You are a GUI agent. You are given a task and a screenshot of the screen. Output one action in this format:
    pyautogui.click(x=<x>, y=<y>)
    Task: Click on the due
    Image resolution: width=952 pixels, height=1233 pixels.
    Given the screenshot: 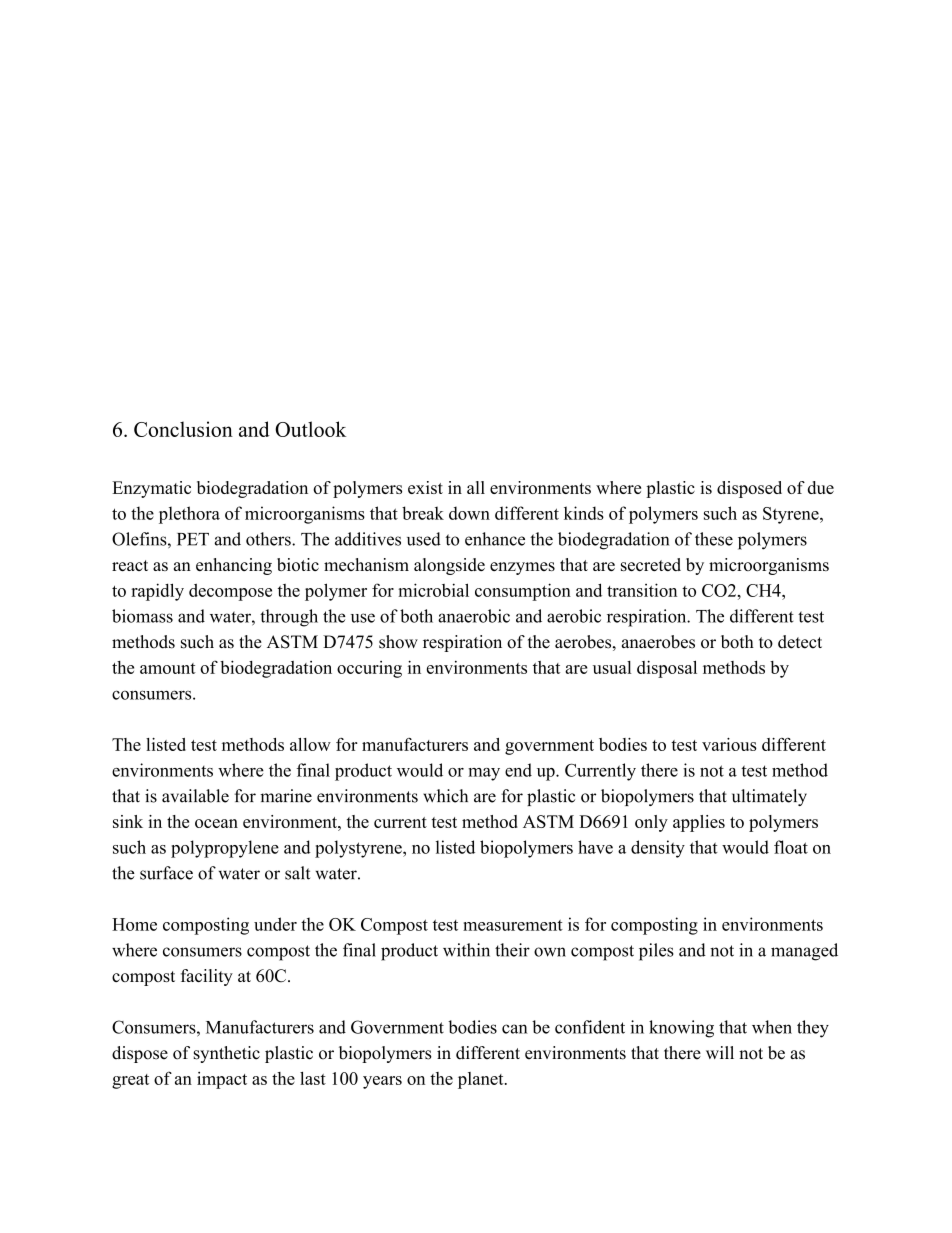 What is the action you would take?
    pyautogui.click(x=821, y=487)
